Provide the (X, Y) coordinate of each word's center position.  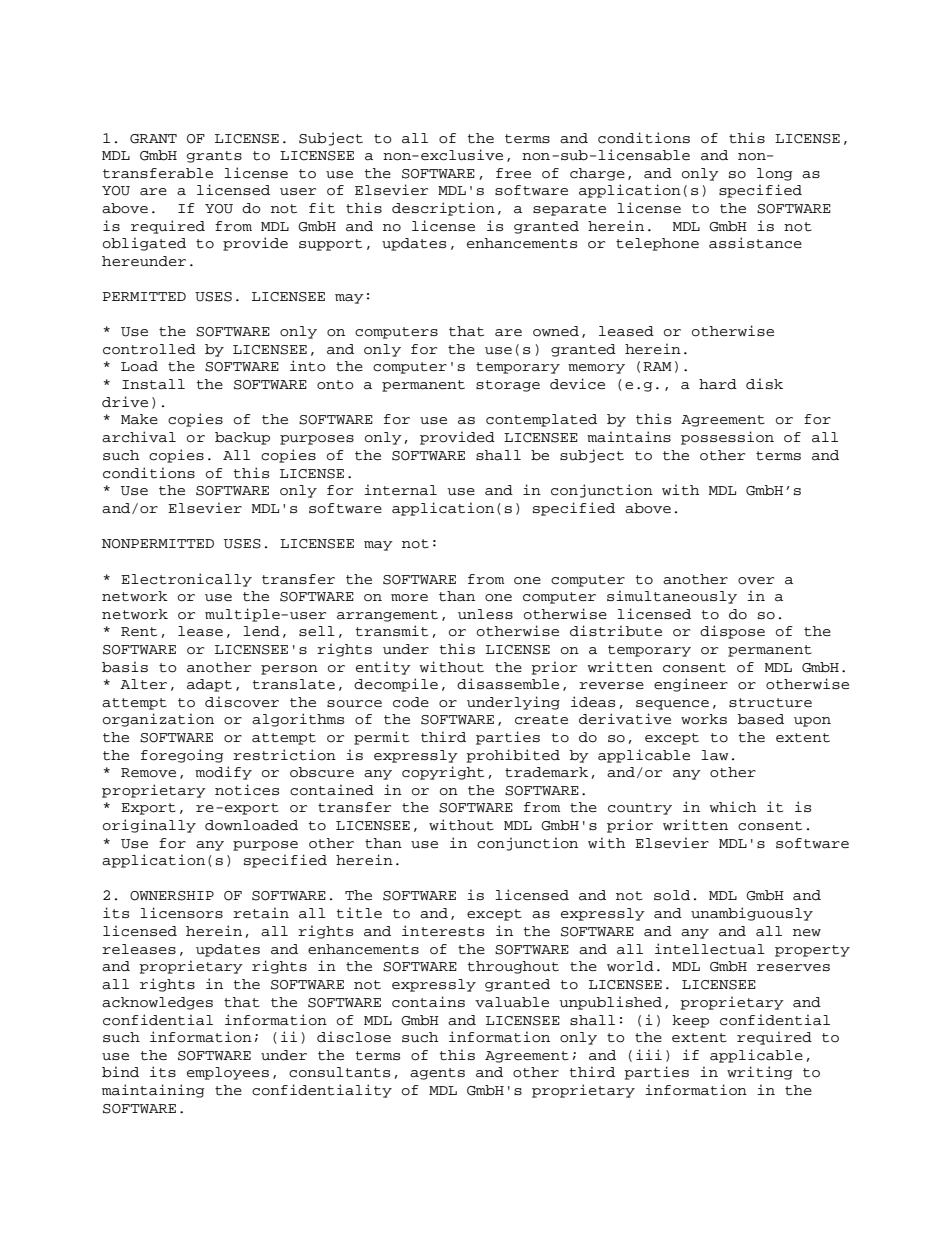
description (443, 209)
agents (437, 1074)
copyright (443, 773)
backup (242, 438)
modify (223, 773)
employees (228, 1073)
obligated (144, 244)
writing (759, 1073)
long (774, 174)
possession (727, 438)
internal (400, 490)
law (715, 755)
